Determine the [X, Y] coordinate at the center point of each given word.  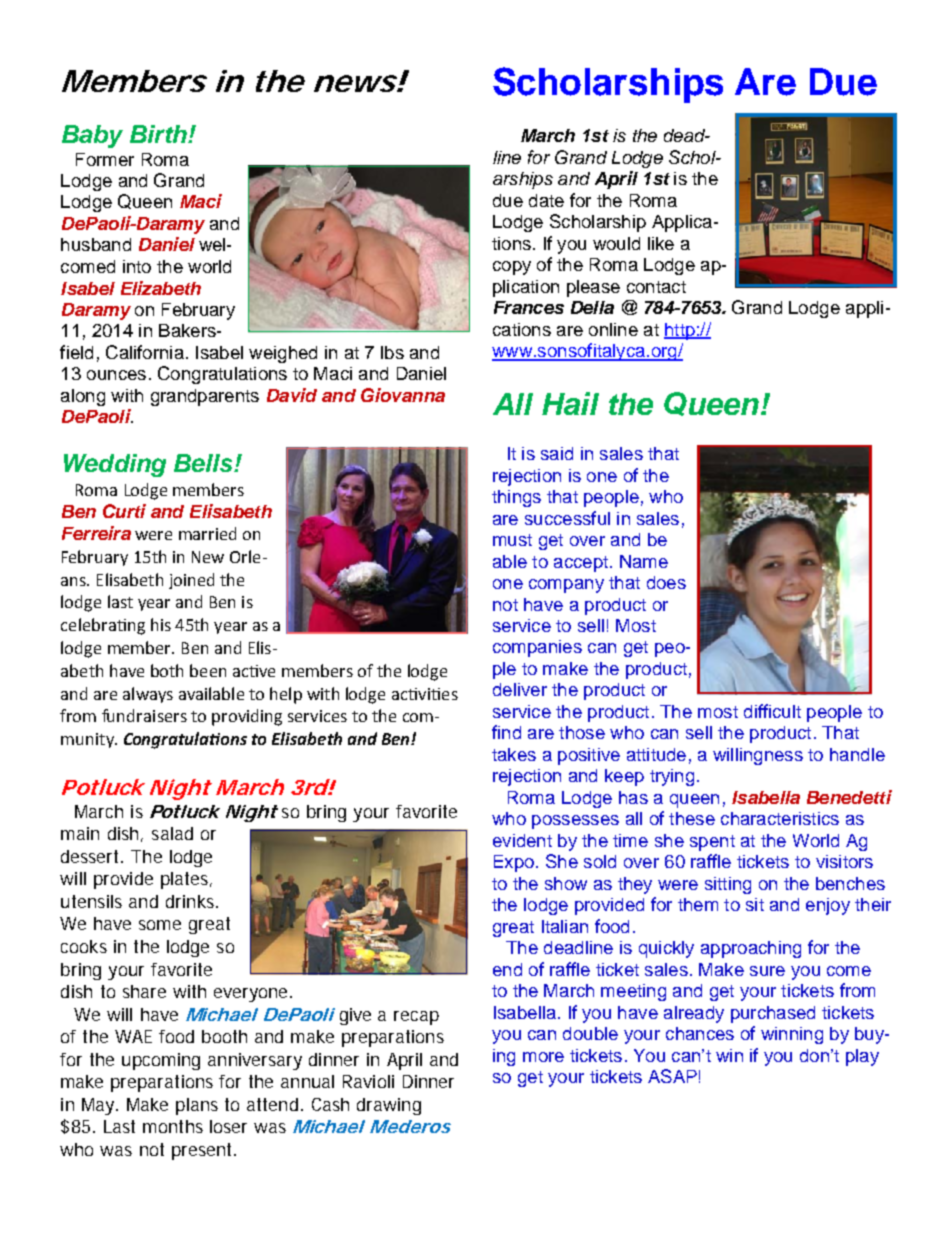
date [546, 200]
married [207, 533]
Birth [159, 134]
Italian [565, 926]
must [512, 540]
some [160, 925]
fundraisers [144, 715]
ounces [116, 375]
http [680, 331]
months [173, 1126]
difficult [772, 711]
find [506, 732]
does [666, 582]
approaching [751, 949]
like [661, 243]
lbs [392, 352]
